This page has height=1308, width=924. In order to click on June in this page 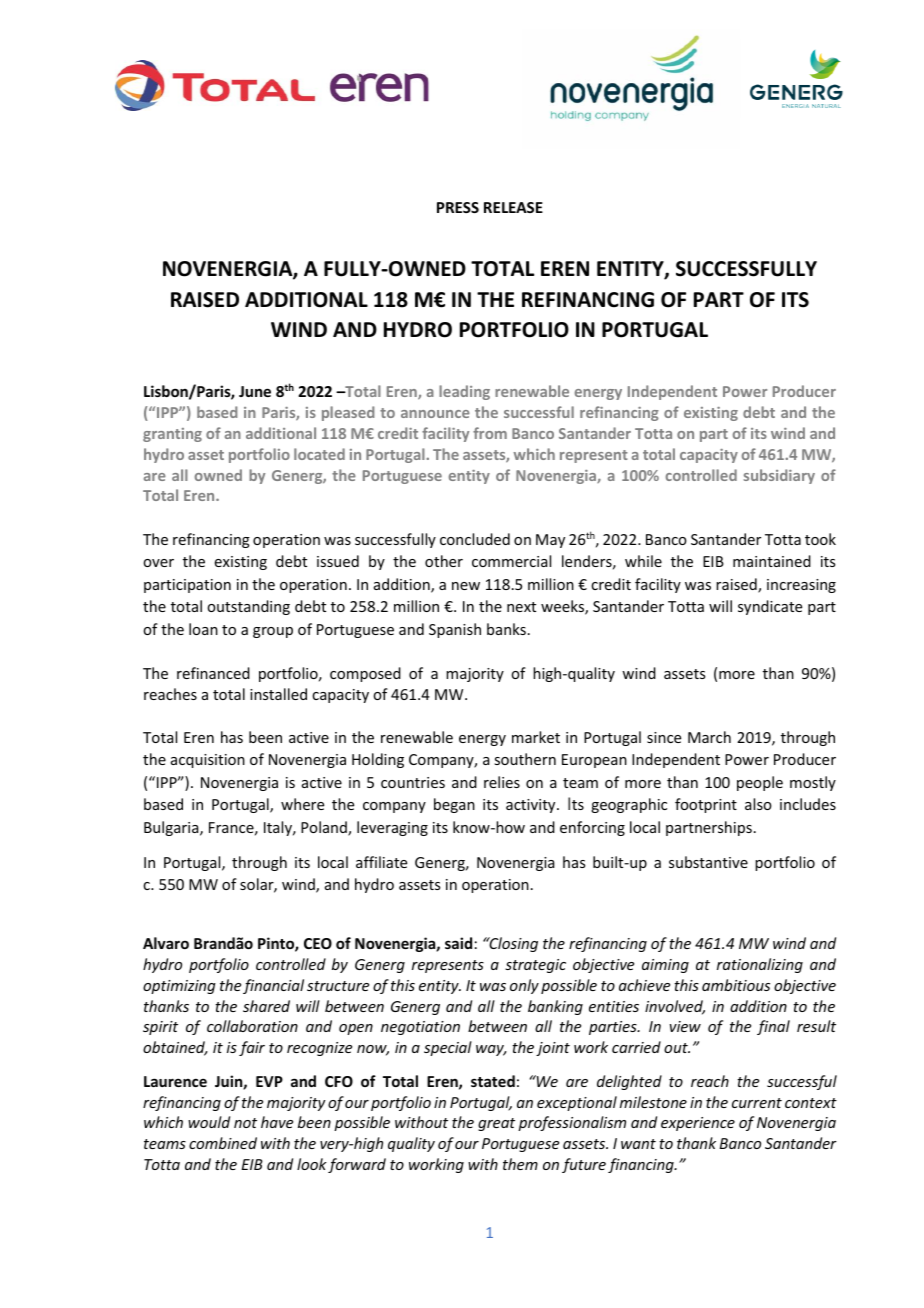, I will do `click(255, 391)`.
